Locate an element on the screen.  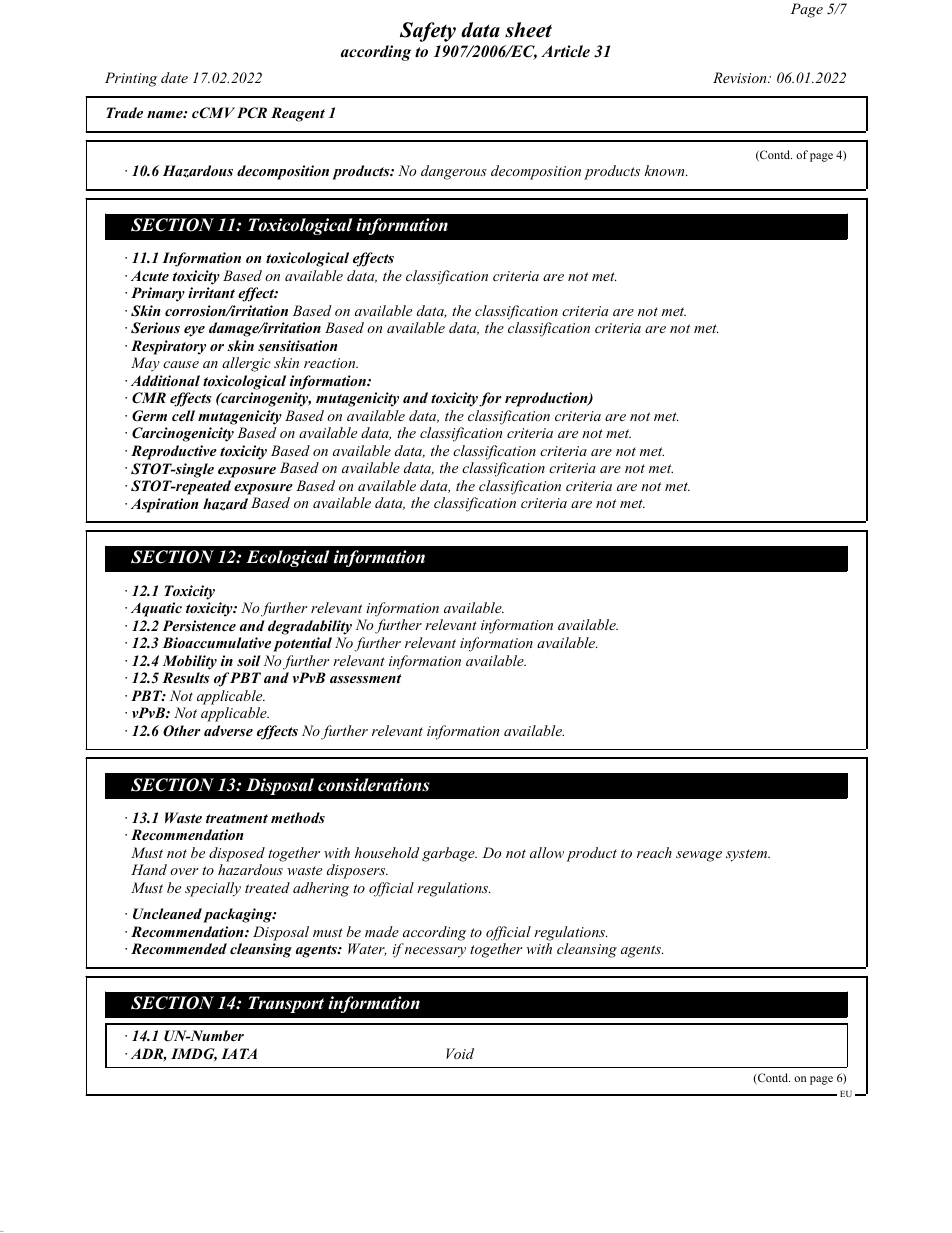
reach is located at coordinates (654, 852).
